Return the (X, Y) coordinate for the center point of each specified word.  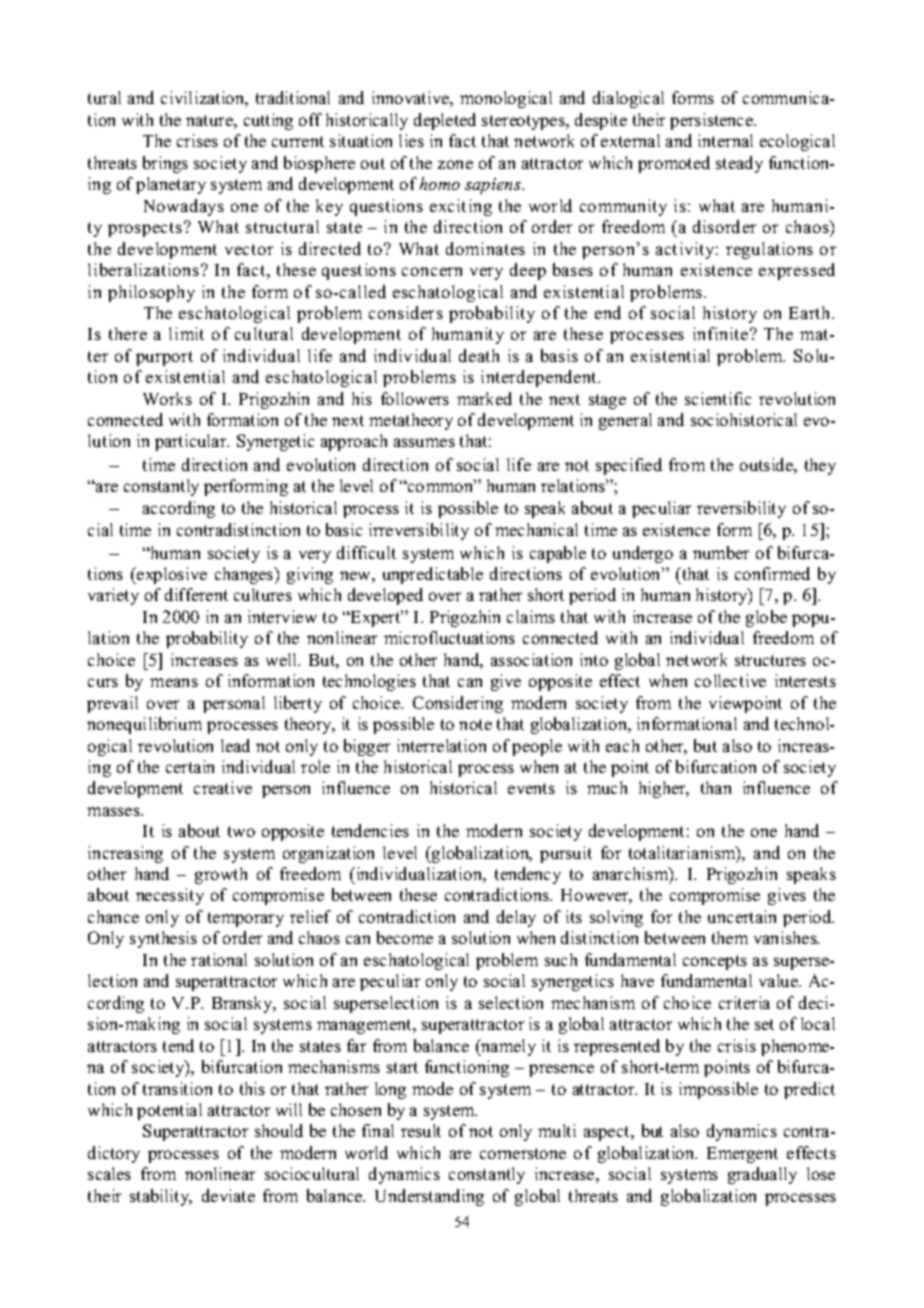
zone (455, 164)
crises (197, 140)
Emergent (742, 1155)
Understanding (429, 1197)
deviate (228, 1195)
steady (739, 164)
